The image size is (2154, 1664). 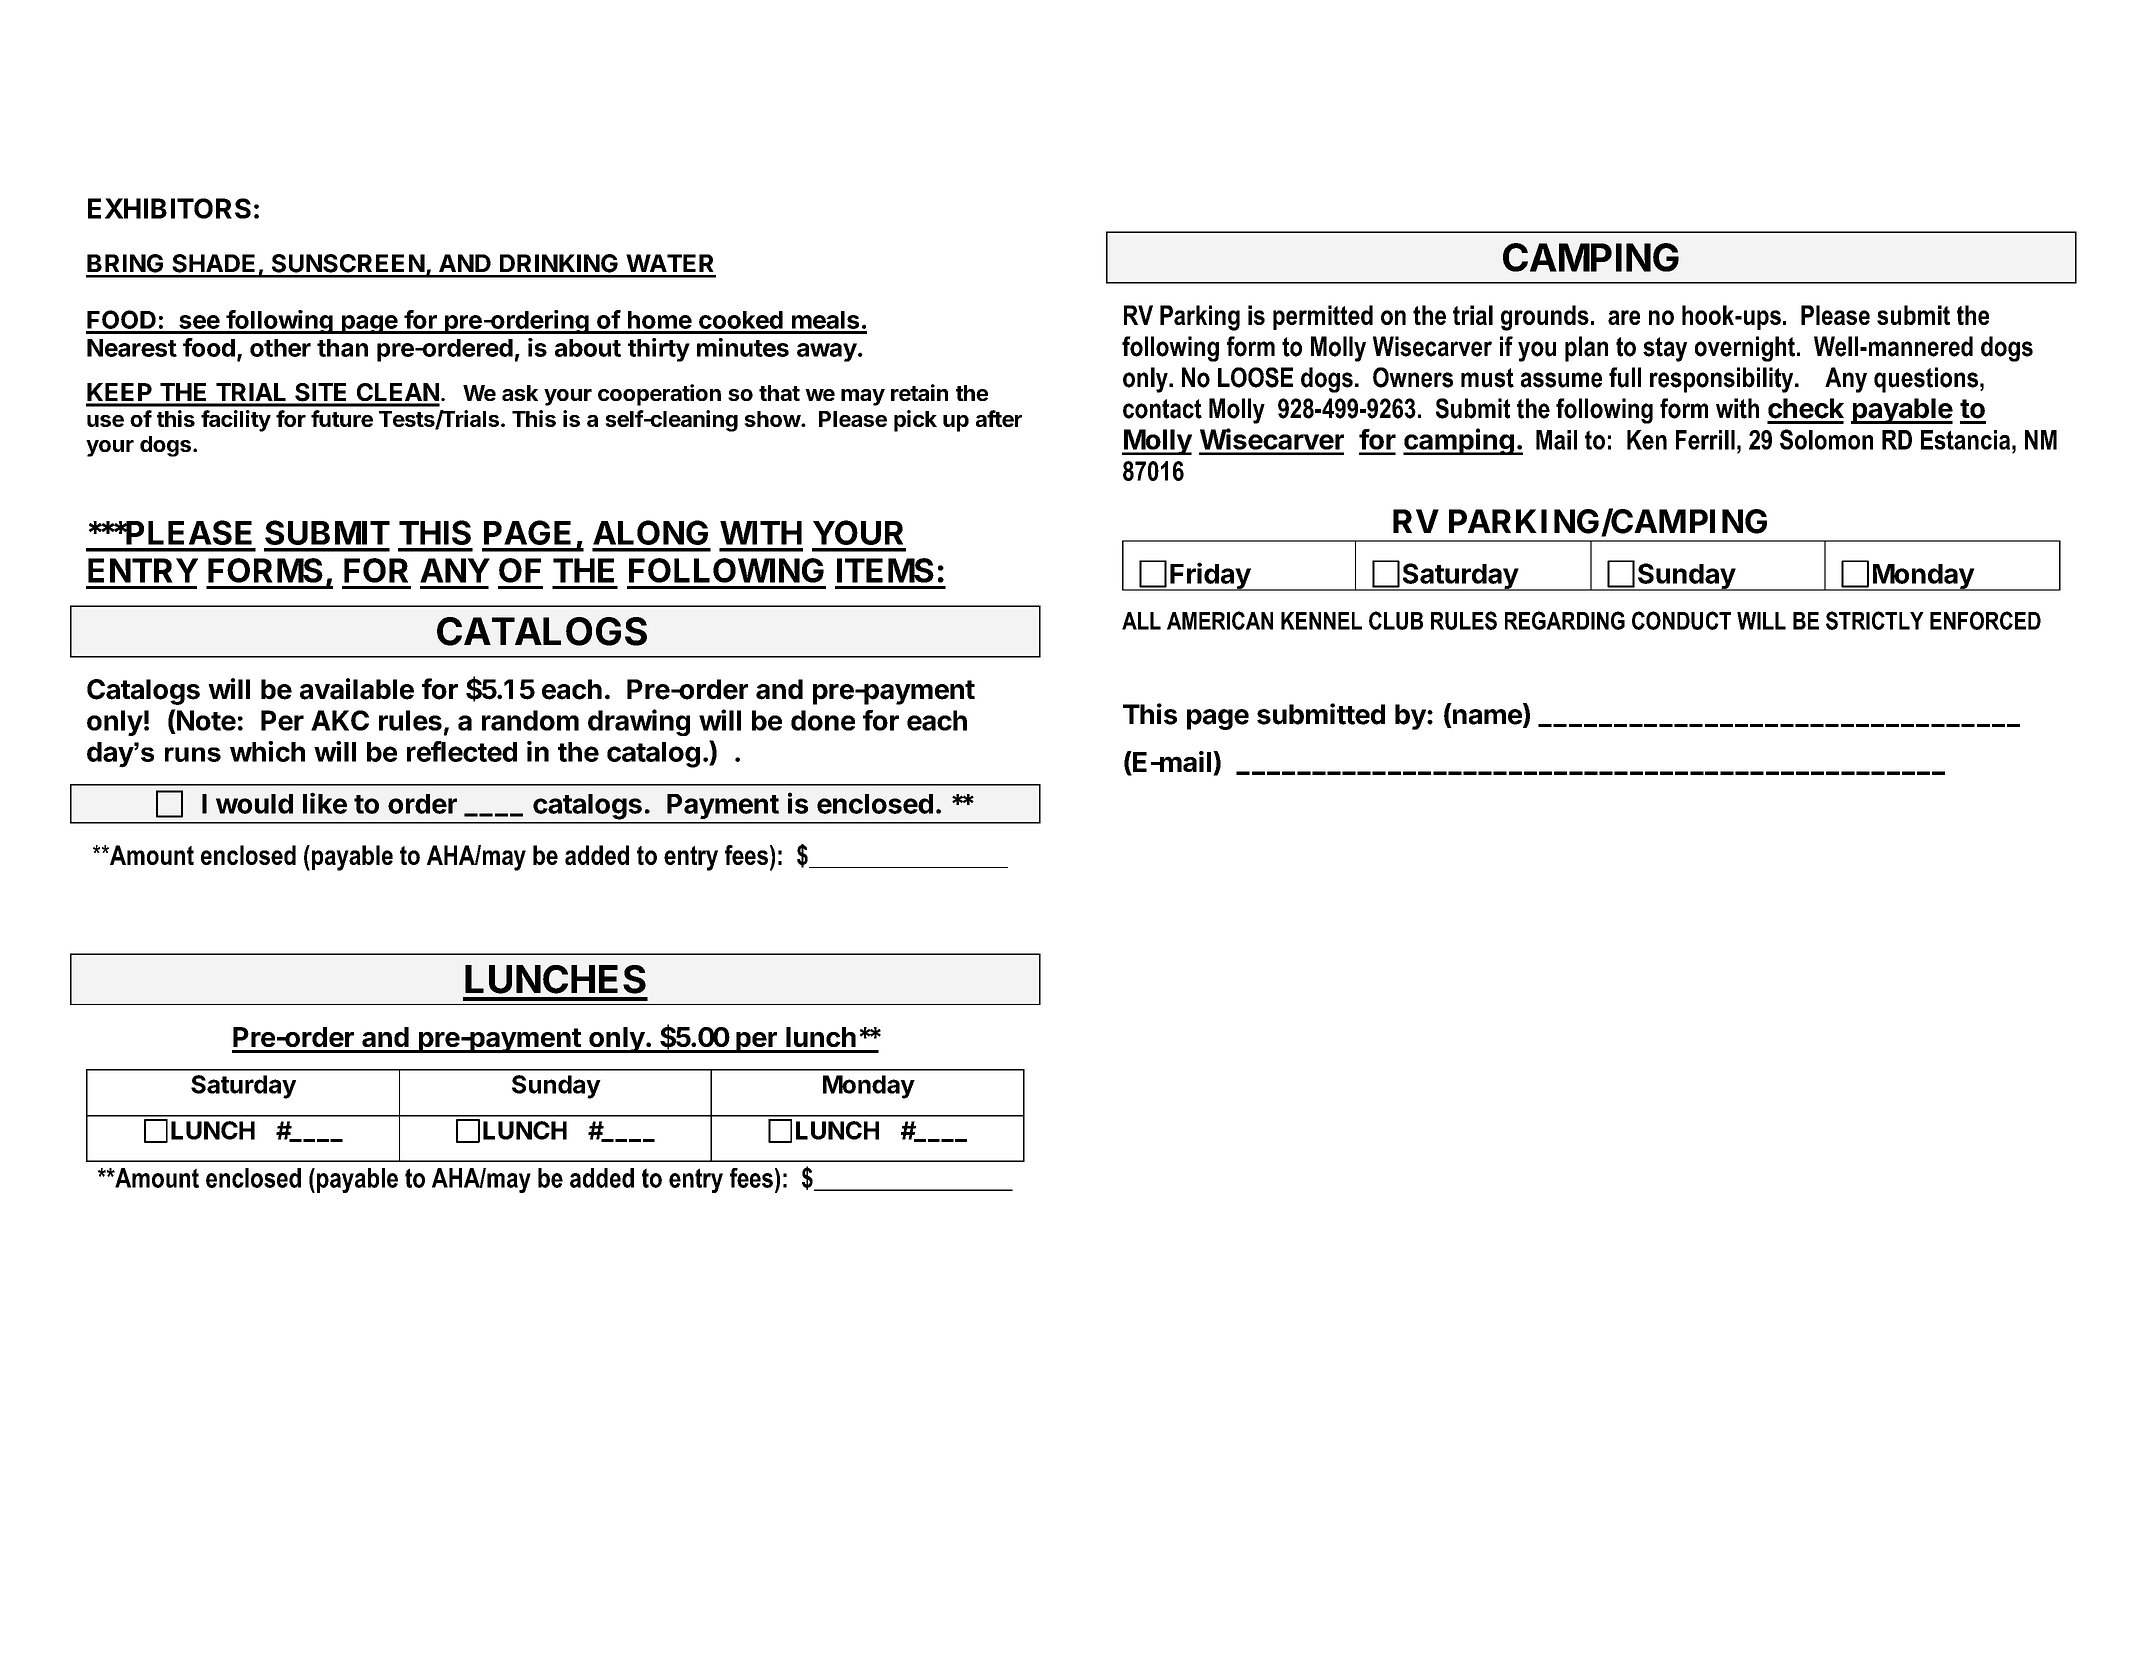 I want to click on facility, so click(x=236, y=421).
